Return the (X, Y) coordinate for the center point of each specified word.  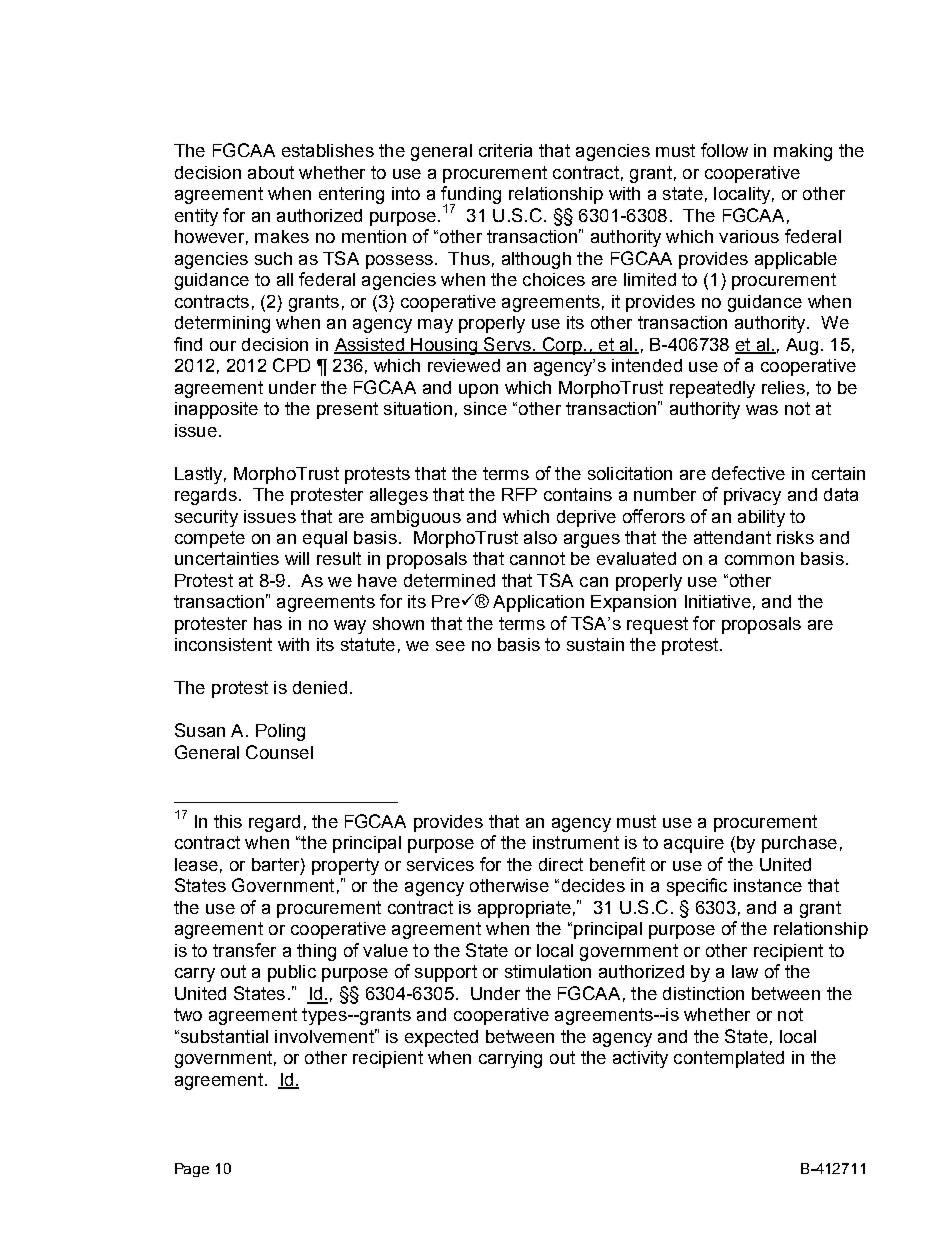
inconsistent (223, 644)
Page (192, 1170)
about (271, 172)
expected (441, 1038)
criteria (505, 150)
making (803, 152)
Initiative (718, 601)
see (450, 646)
